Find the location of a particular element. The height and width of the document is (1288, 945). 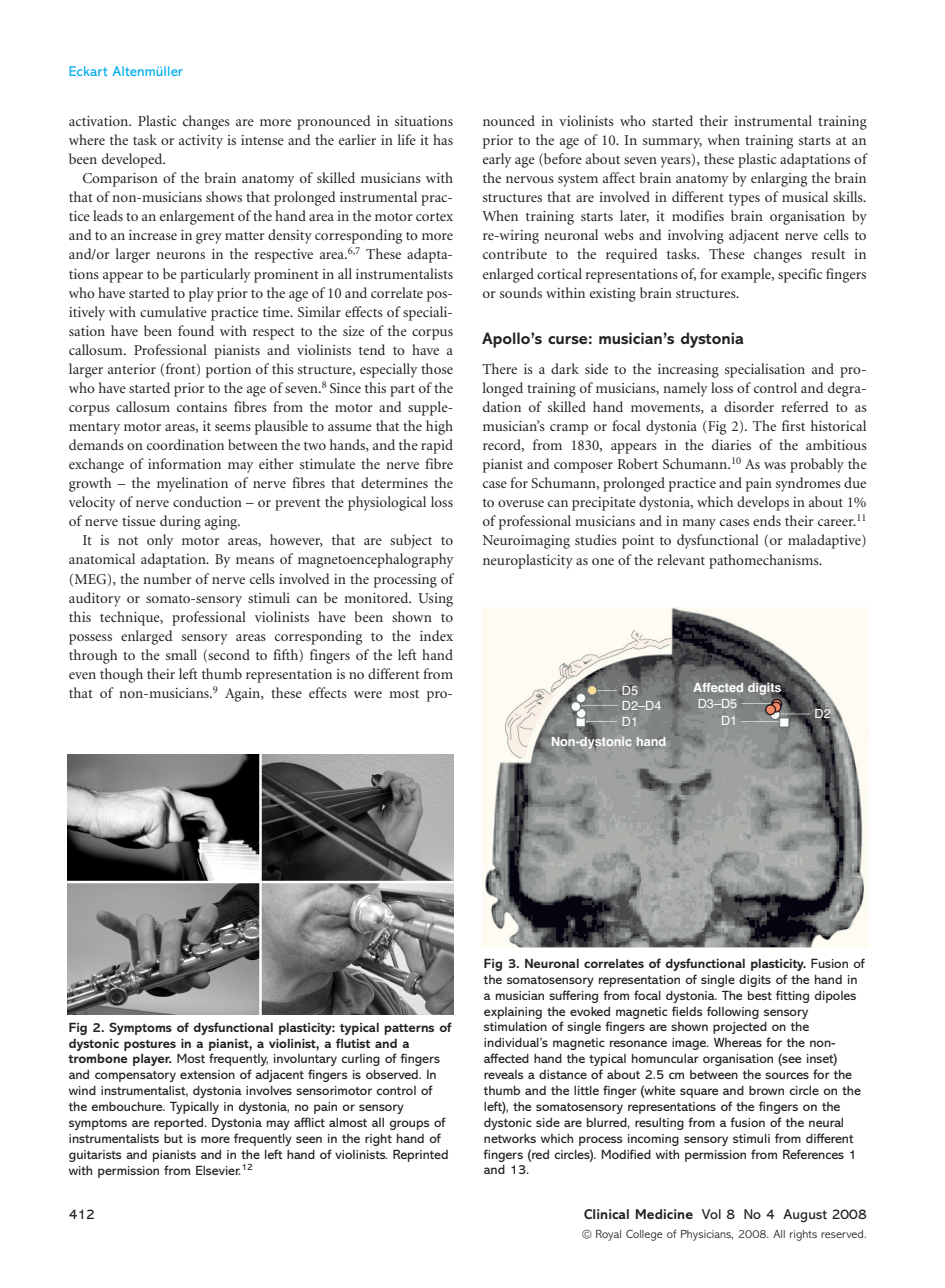

best is located at coordinates (760, 995).
